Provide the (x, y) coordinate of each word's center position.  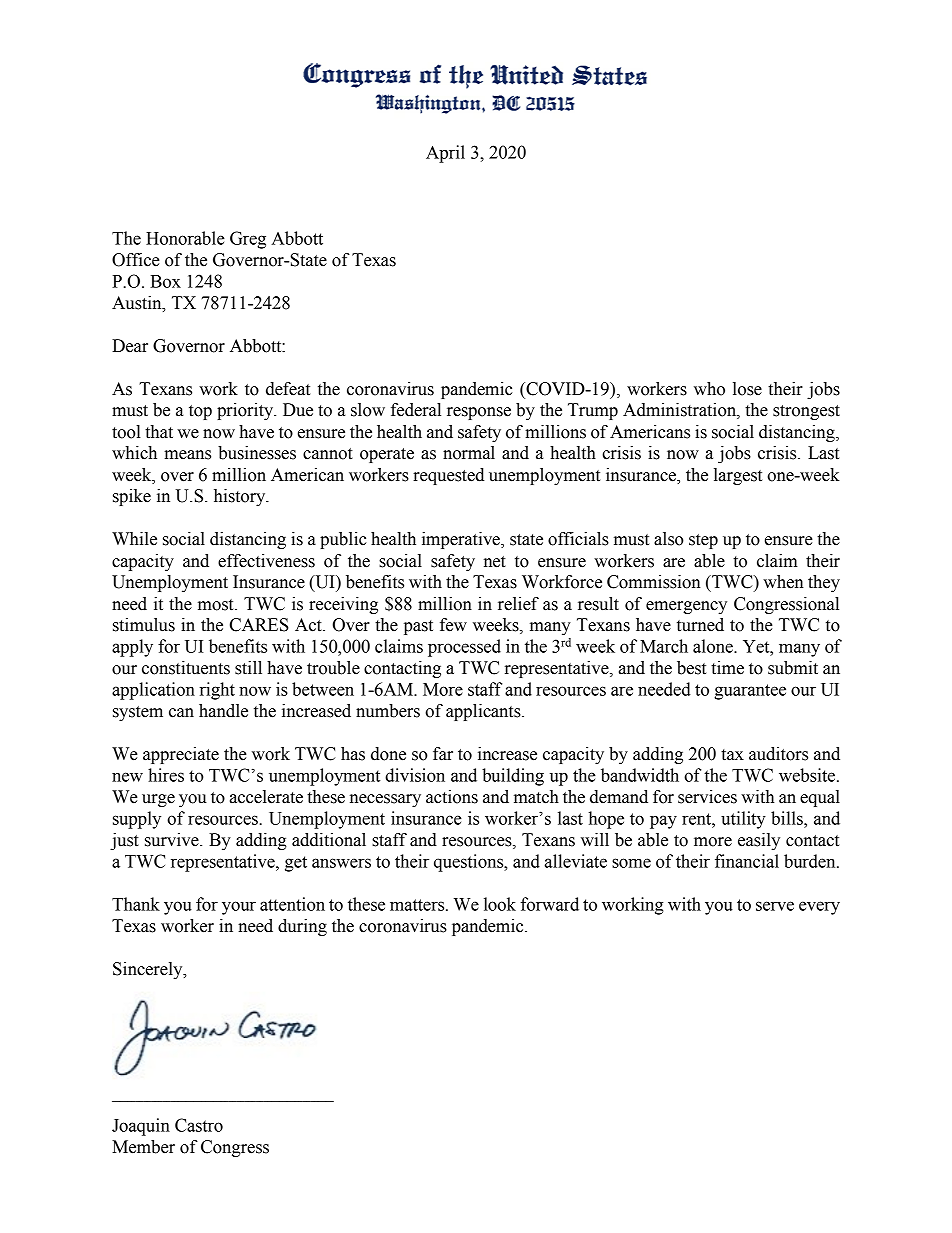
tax (732, 755)
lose (747, 389)
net (495, 562)
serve (775, 906)
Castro (199, 1125)
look (500, 904)
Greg (248, 240)
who (709, 389)
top (200, 412)
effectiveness (266, 561)
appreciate (181, 755)
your (239, 908)
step (703, 541)
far (443, 754)
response (479, 413)
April (445, 154)
